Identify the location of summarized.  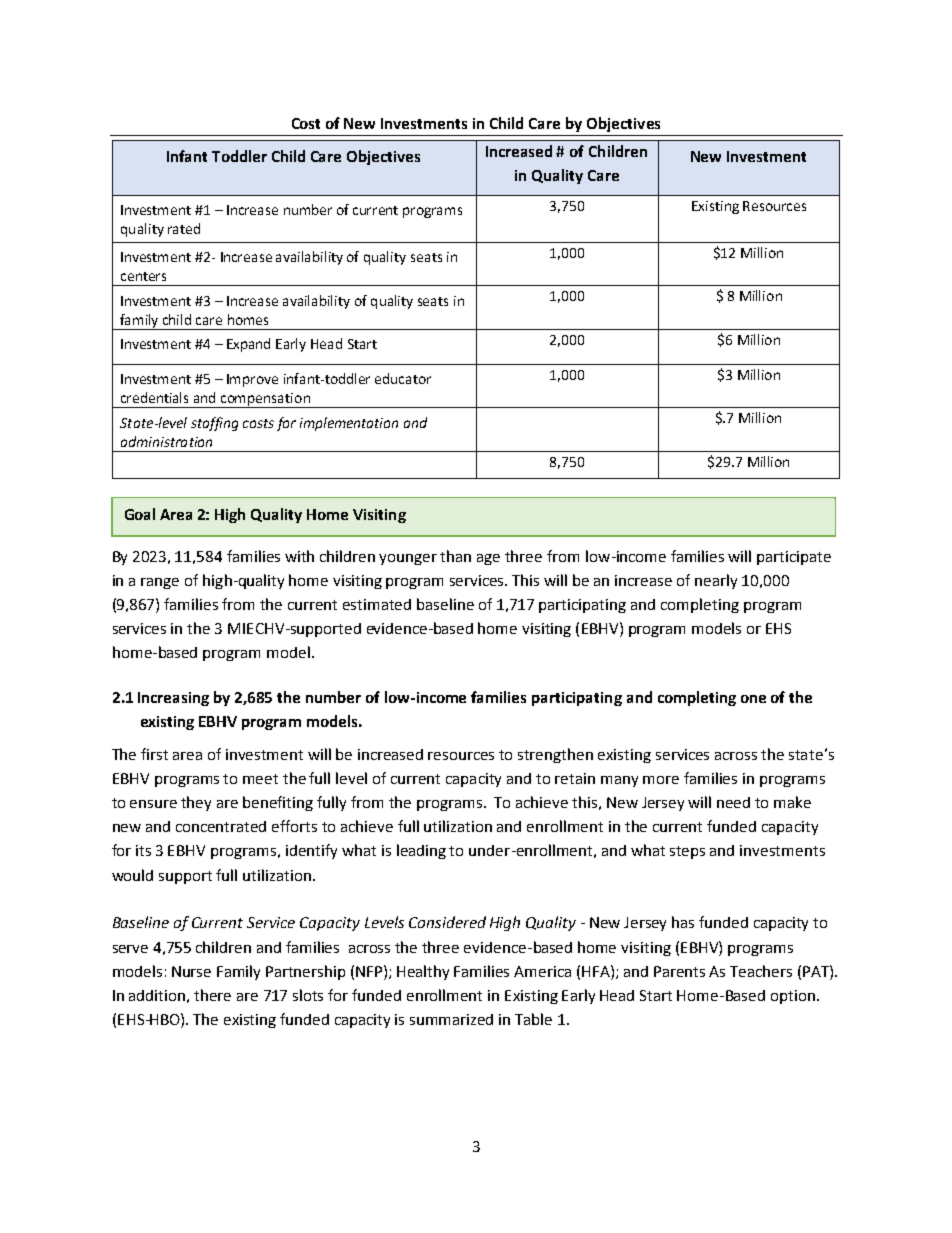
(451, 1019).
